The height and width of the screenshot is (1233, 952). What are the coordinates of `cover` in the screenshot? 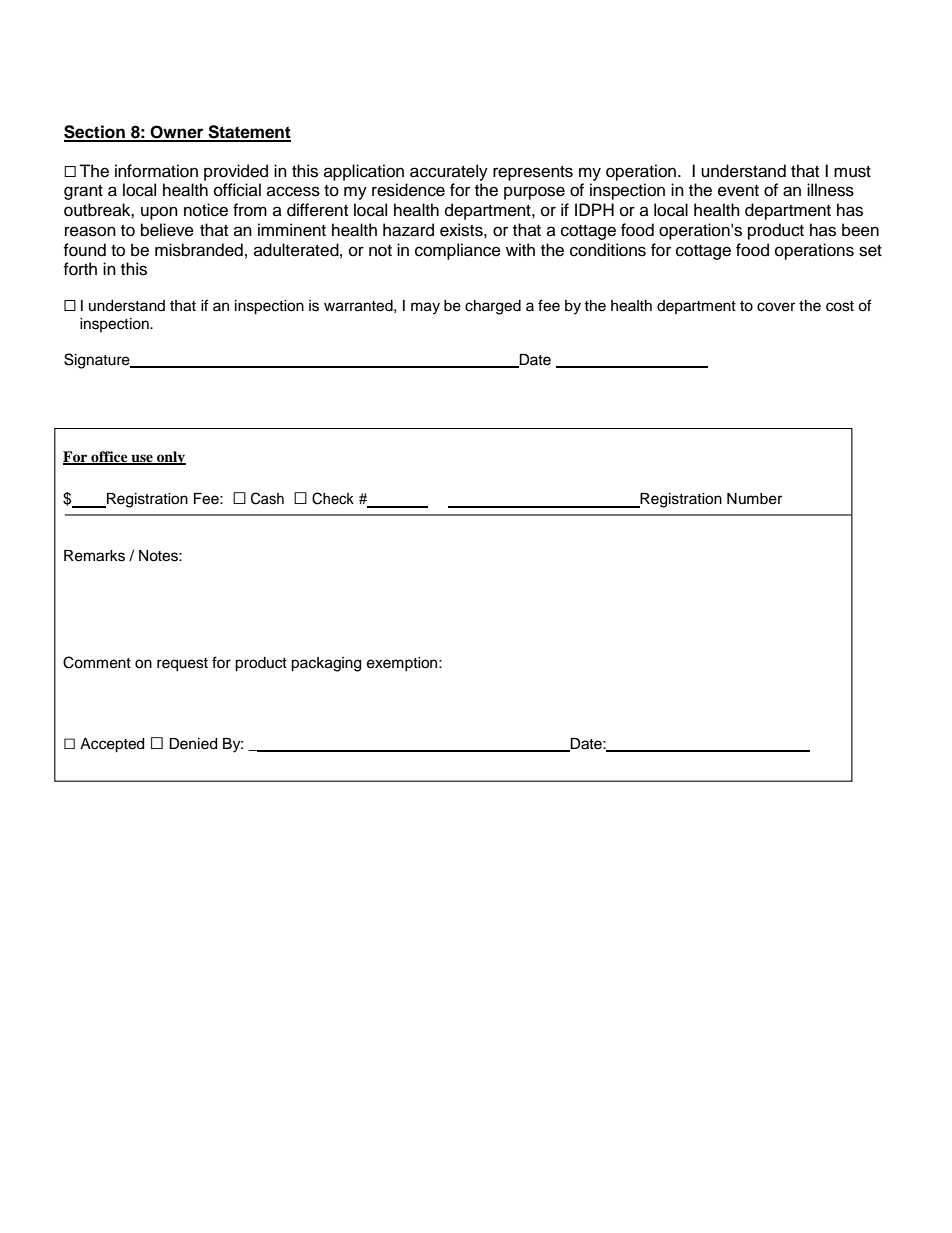 It's located at (776, 307).
